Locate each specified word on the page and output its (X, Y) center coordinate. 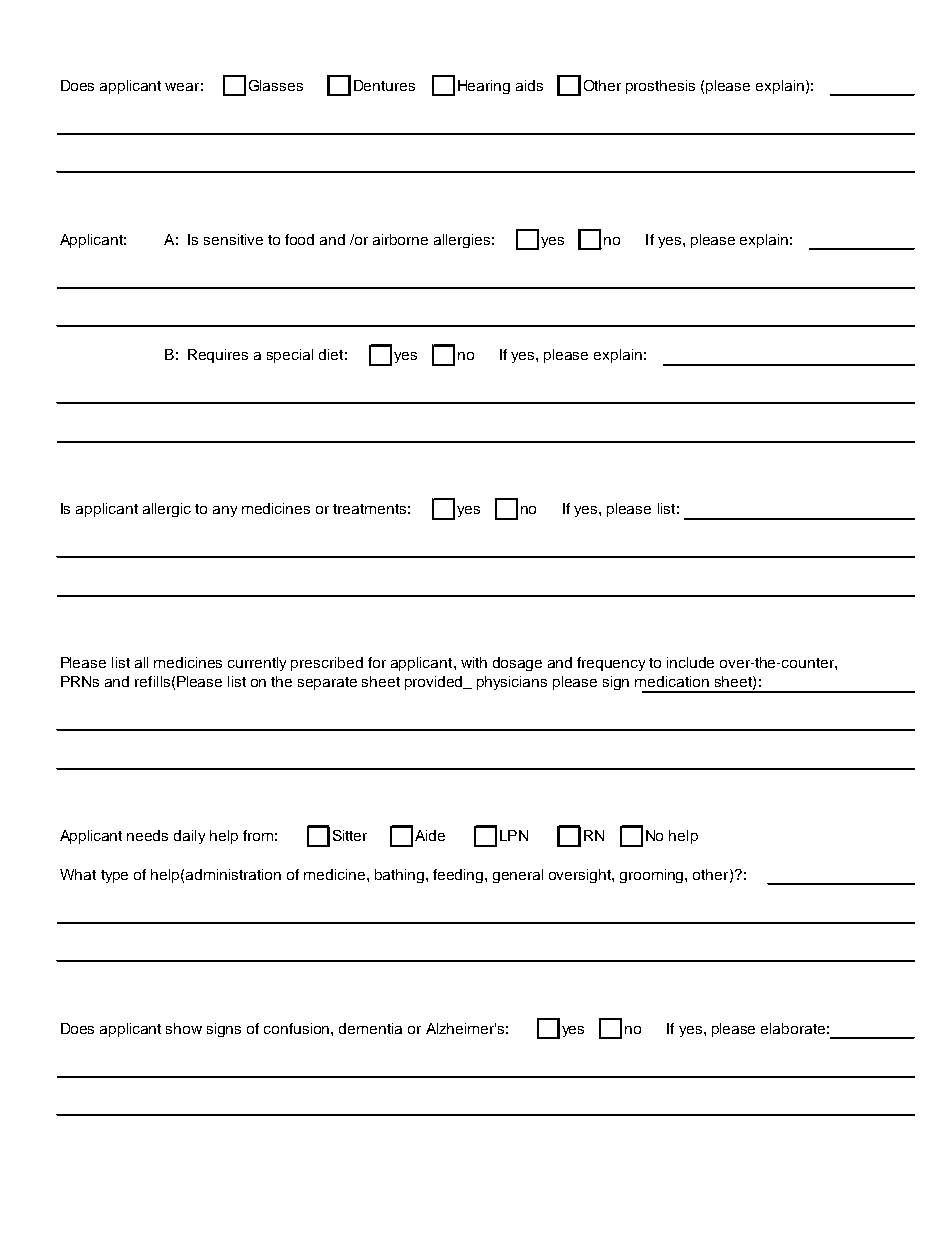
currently (257, 664)
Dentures (384, 85)
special (290, 356)
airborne (400, 239)
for (377, 662)
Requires (218, 356)
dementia (370, 1028)
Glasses (276, 85)
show (184, 1028)
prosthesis (660, 87)
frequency (611, 664)
